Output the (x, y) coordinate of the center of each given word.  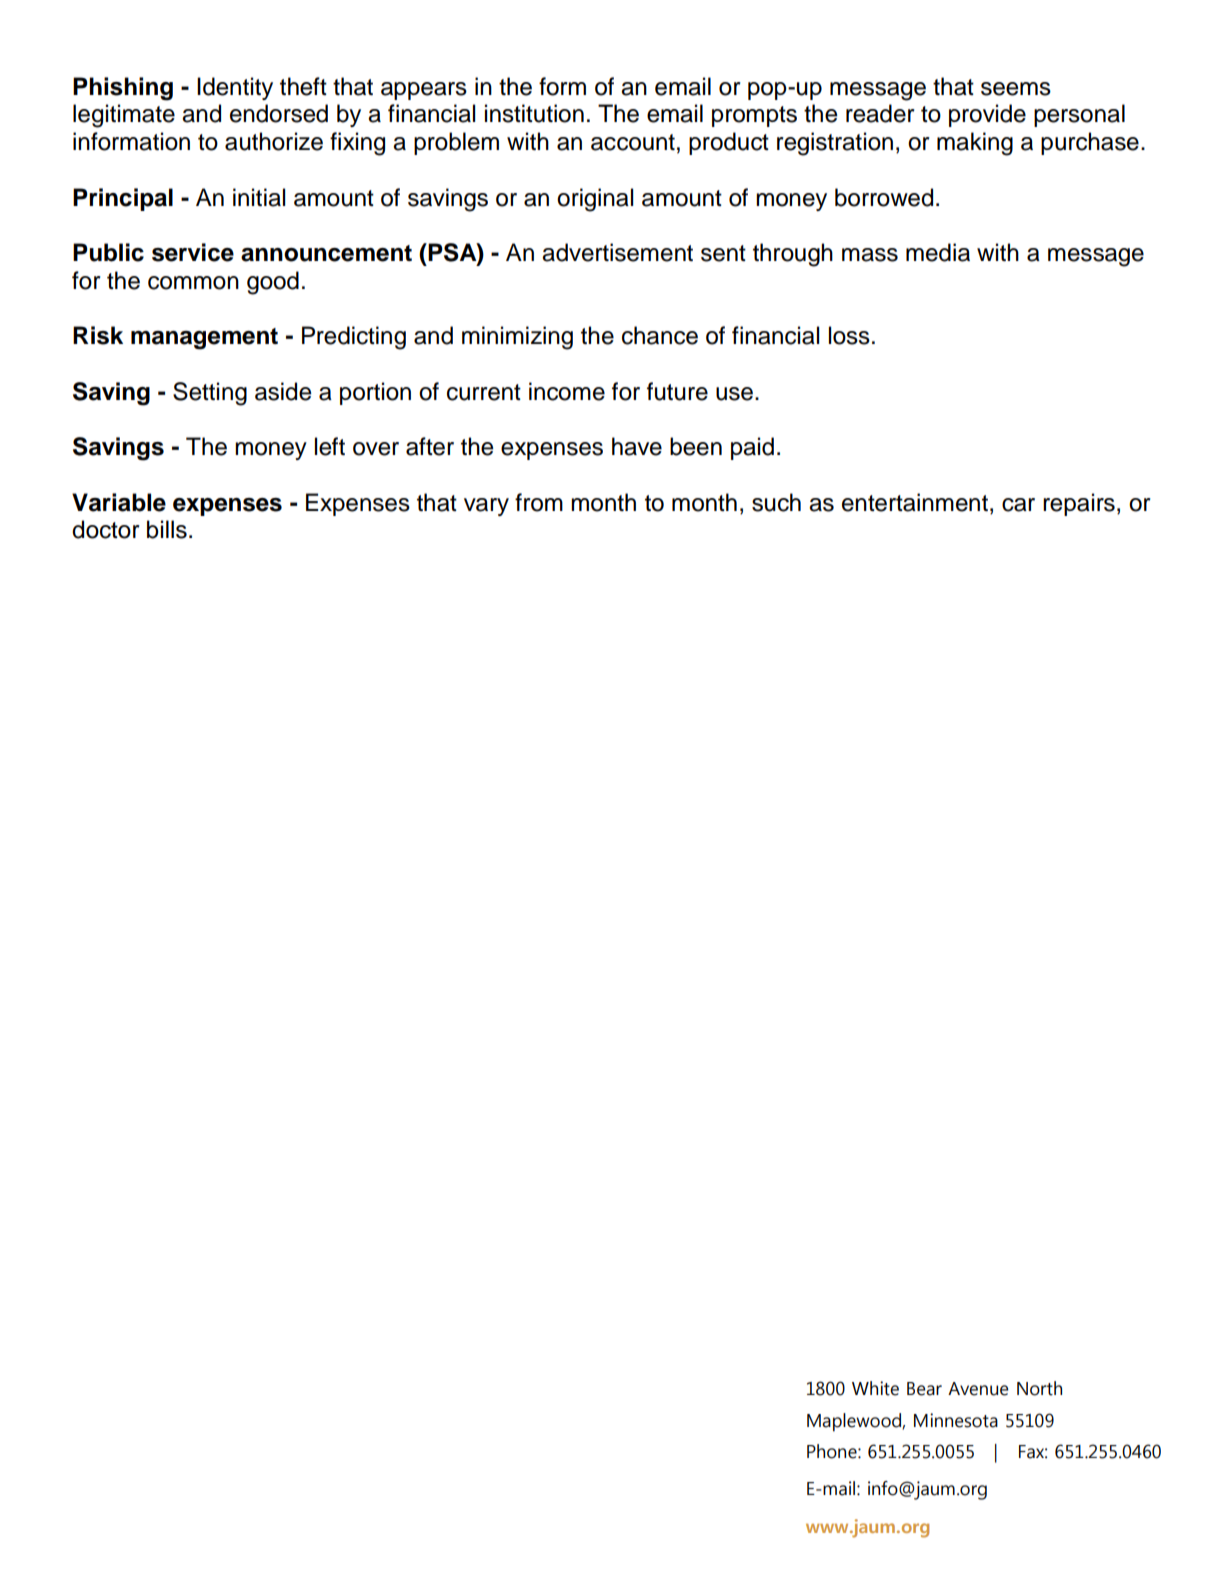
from (539, 502)
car (1018, 505)
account (633, 142)
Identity (235, 88)
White (875, 1388)
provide (987, 115)
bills (167, 529)
